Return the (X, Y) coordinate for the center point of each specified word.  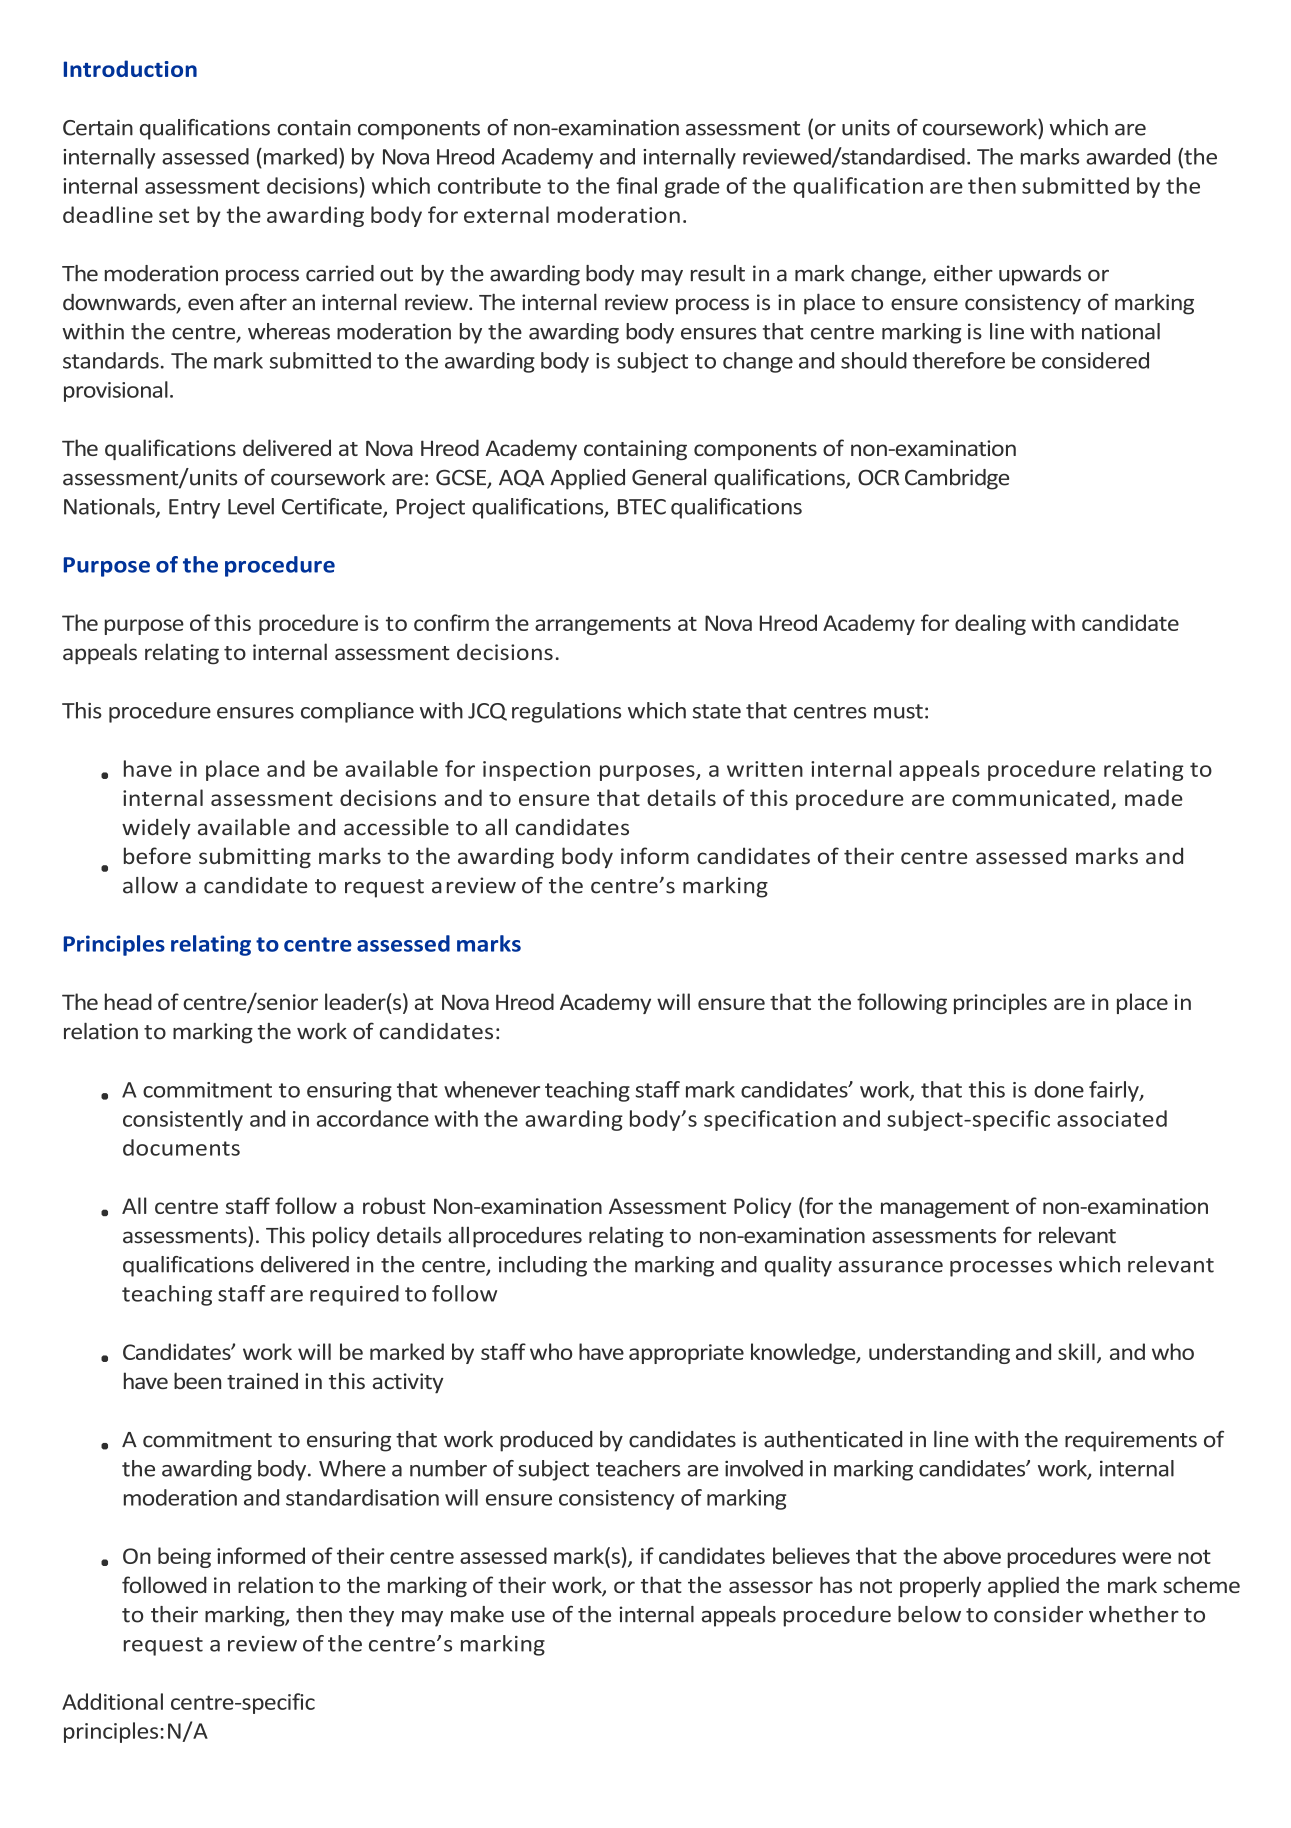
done (1059, 1089)
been (197, 1380)
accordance (373, 1118)
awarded (1128, 156)
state (717, 711)
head (128, 1001)
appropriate (686, 1354)
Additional (112, 1701)
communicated (1030, 797)
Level (251, 506)
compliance (357, 712)
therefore (959, 360)
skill (1076, 1351)
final (636, 185)
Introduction (130, 68)
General (669, 477)
